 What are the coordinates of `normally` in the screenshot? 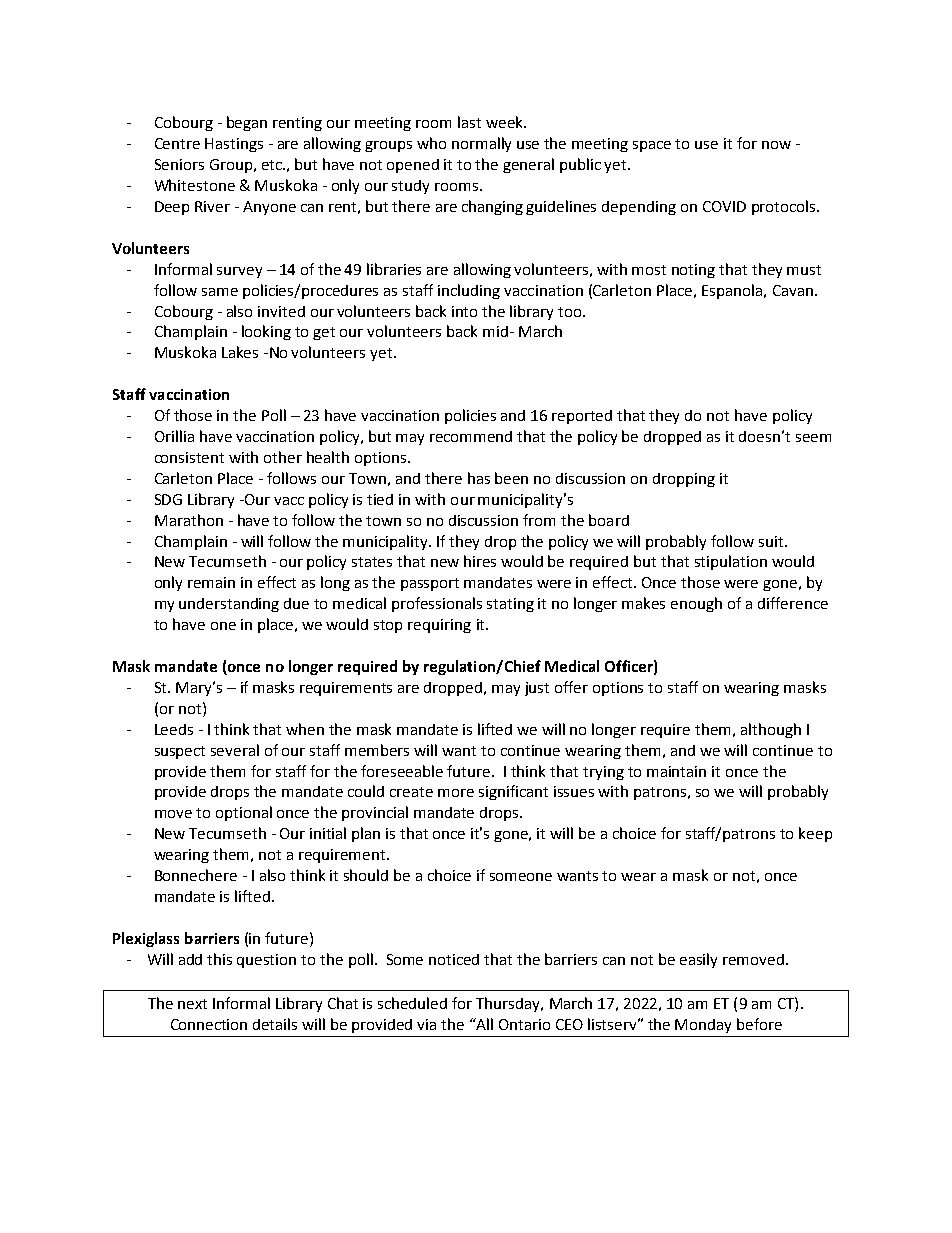 It's located at (481, 144).
